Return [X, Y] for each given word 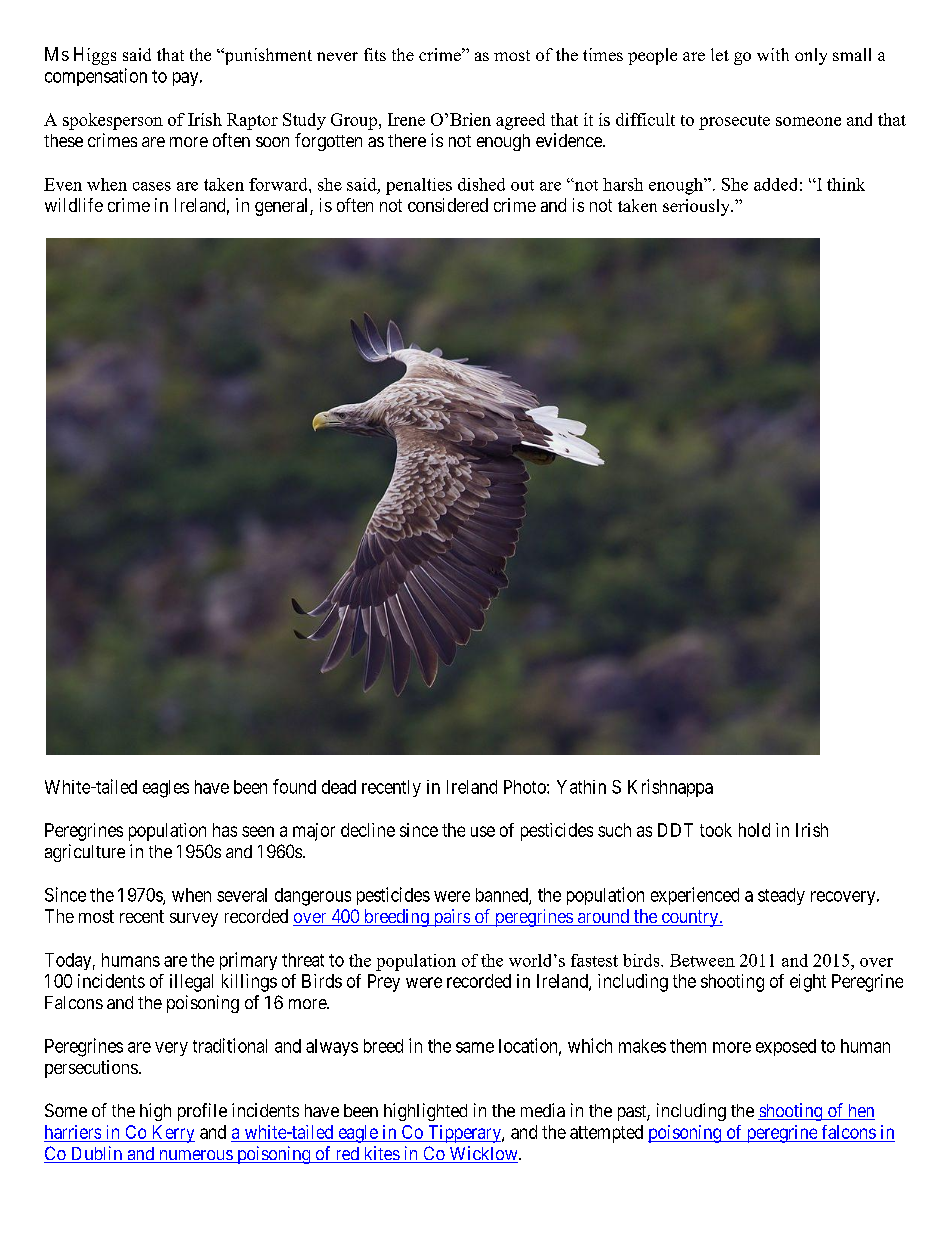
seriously [698, 207]
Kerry [172, 1134]
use [483, 831]
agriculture [85, 853]
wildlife [74, 205]
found [294, 786]
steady [781, 896]
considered [448, 205]
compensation [96, 77]
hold [754, 830]
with [773, 54]
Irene [406, 119]
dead [339, 787]
